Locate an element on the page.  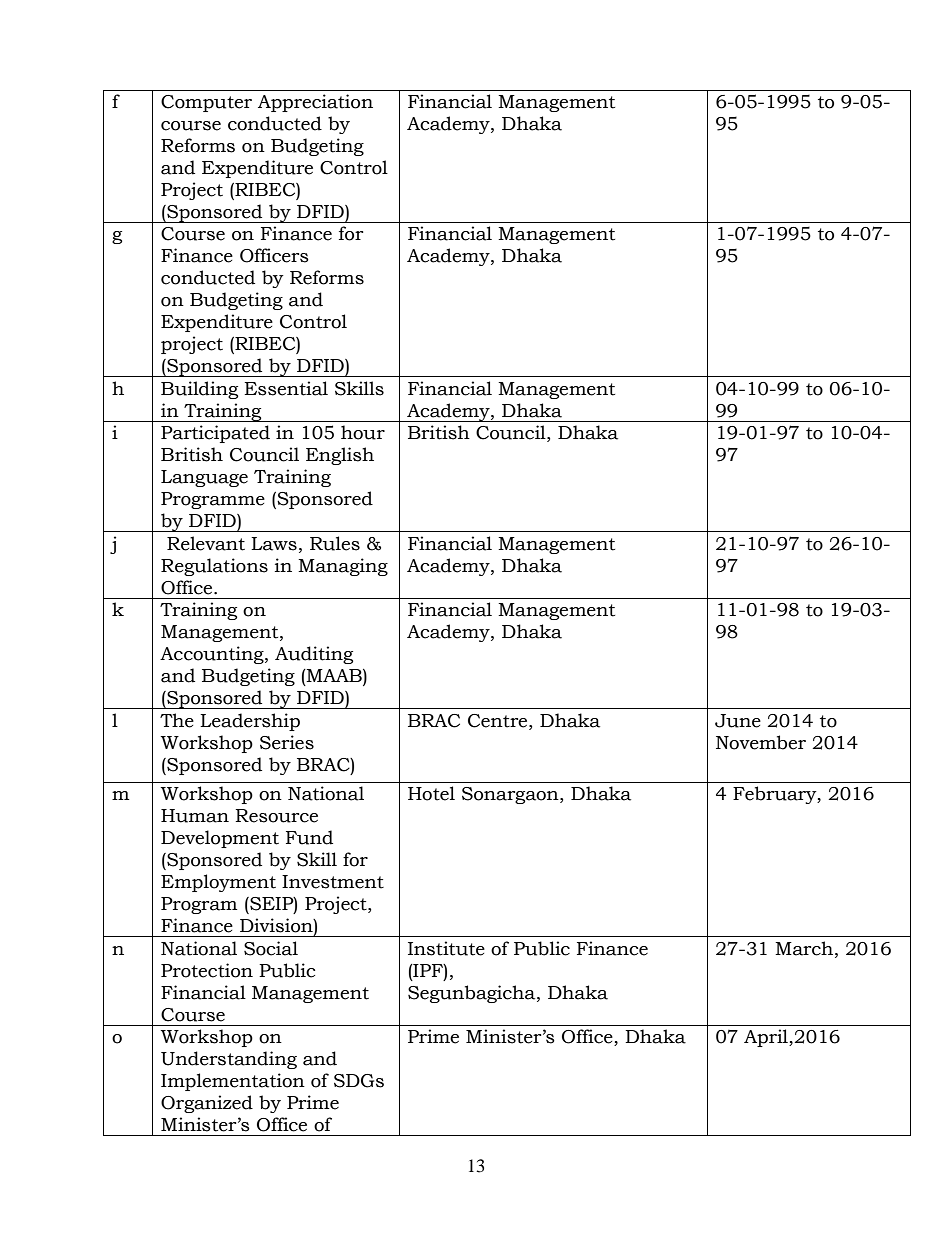
hour is located at coordinates (363, 432).
